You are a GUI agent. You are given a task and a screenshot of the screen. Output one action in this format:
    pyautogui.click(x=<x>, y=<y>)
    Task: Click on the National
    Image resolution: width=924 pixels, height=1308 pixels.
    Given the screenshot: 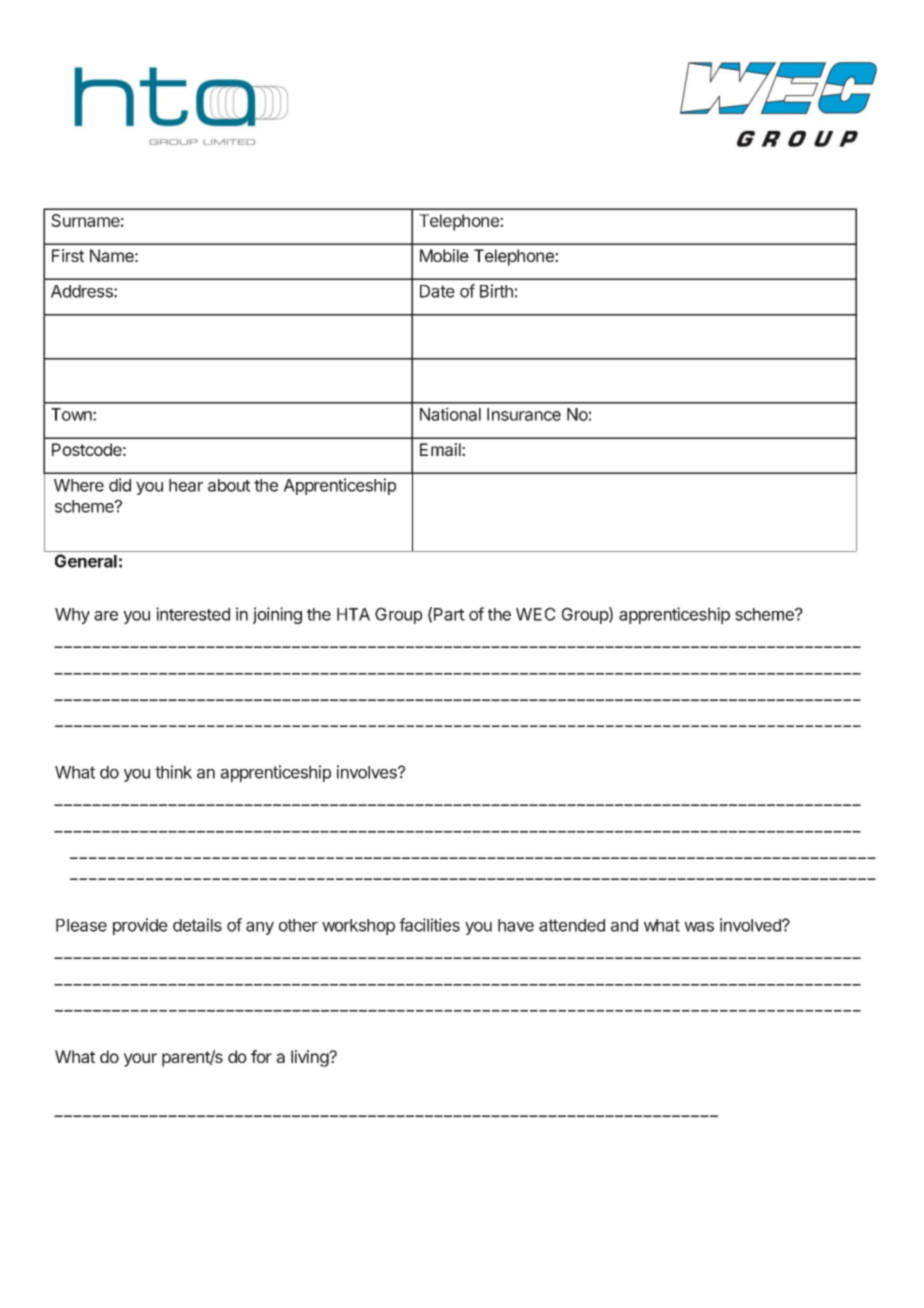 What is the action you would take?
    pyautogui.click(x=450, y=414)
